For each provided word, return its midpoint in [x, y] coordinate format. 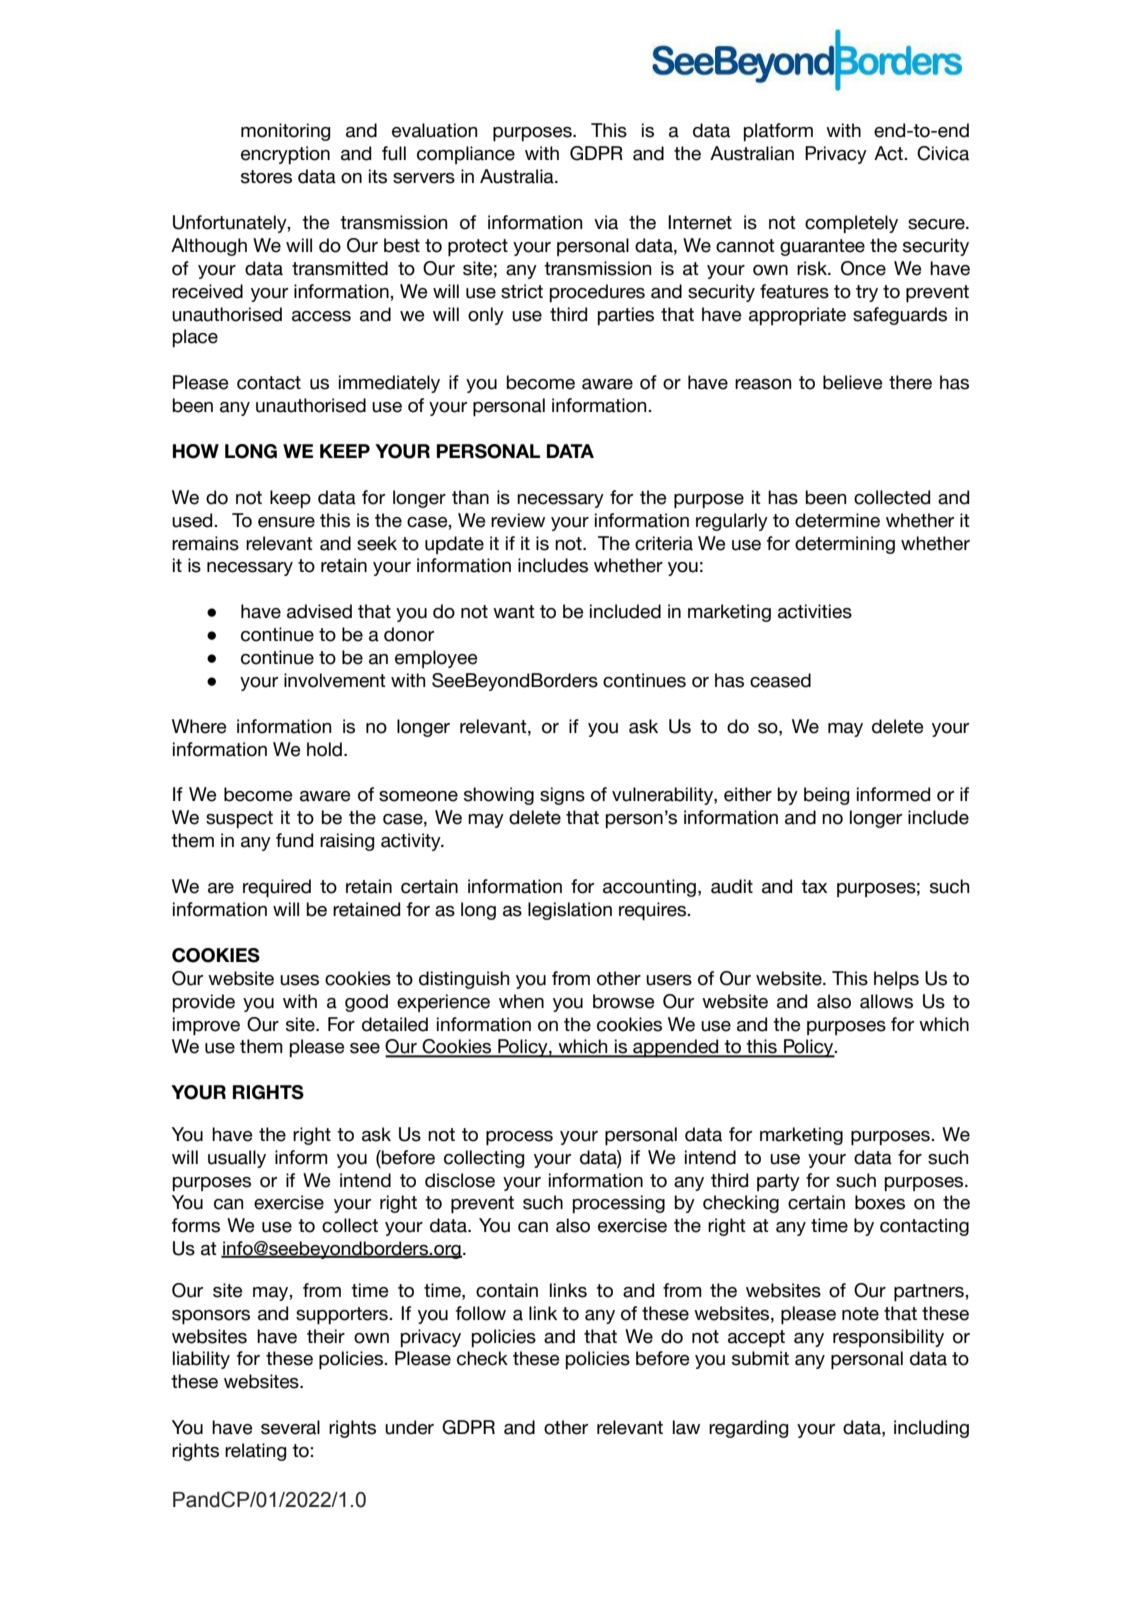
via [606, 222]
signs [562, 796]
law [686, 1427]
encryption [285, 155]
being [827, 796]
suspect [239, 819]
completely [851, 224]
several [290, 1427]
